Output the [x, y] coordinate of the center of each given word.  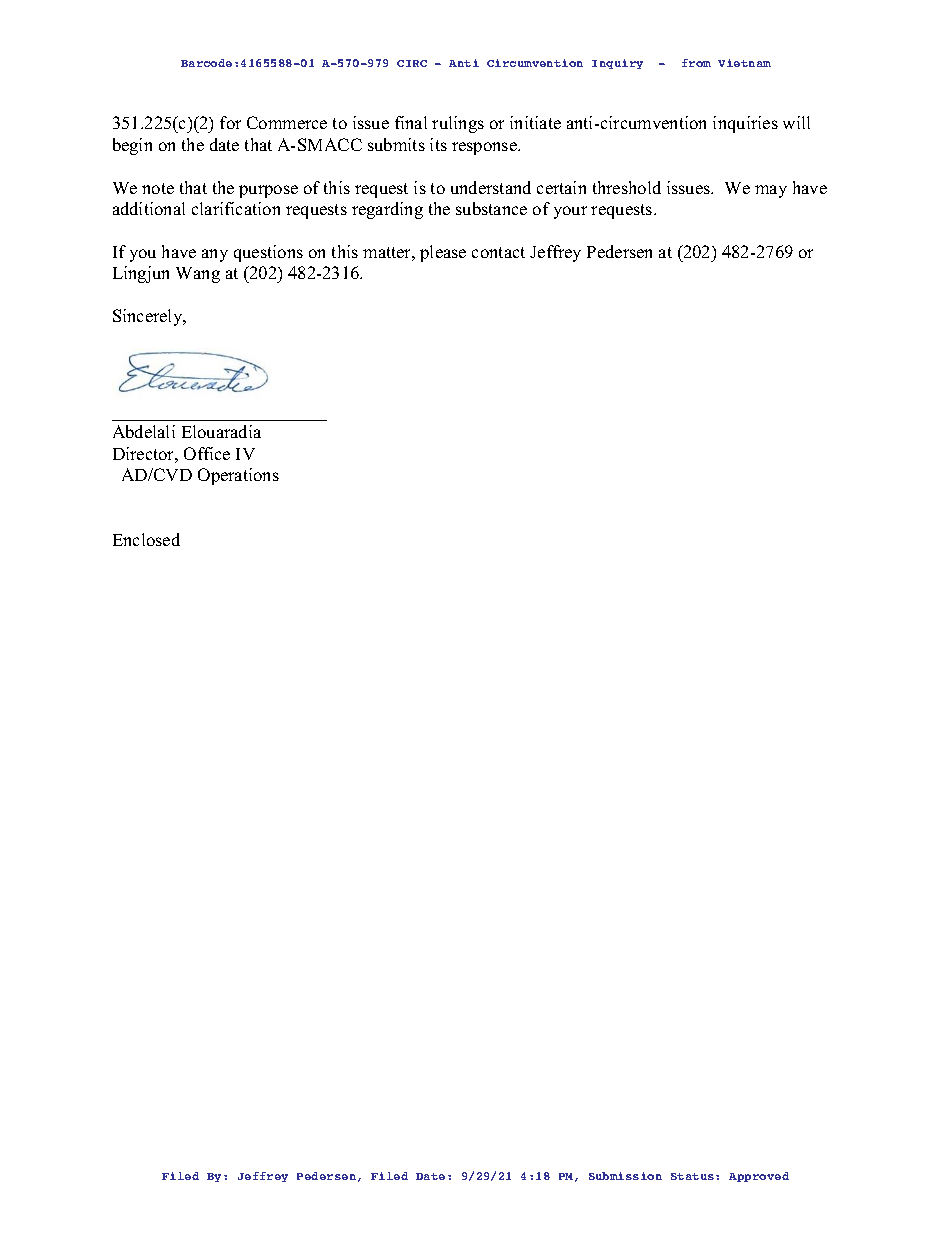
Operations [238, 476]
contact [498, 252]
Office [207, 453]
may [771, 191]
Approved [759, 1177]
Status [692, 1176]
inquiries [745, 124]
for [230, 122]
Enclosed [146, 539]
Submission [625, 1176]
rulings [458, 124]
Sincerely [149, 317]
